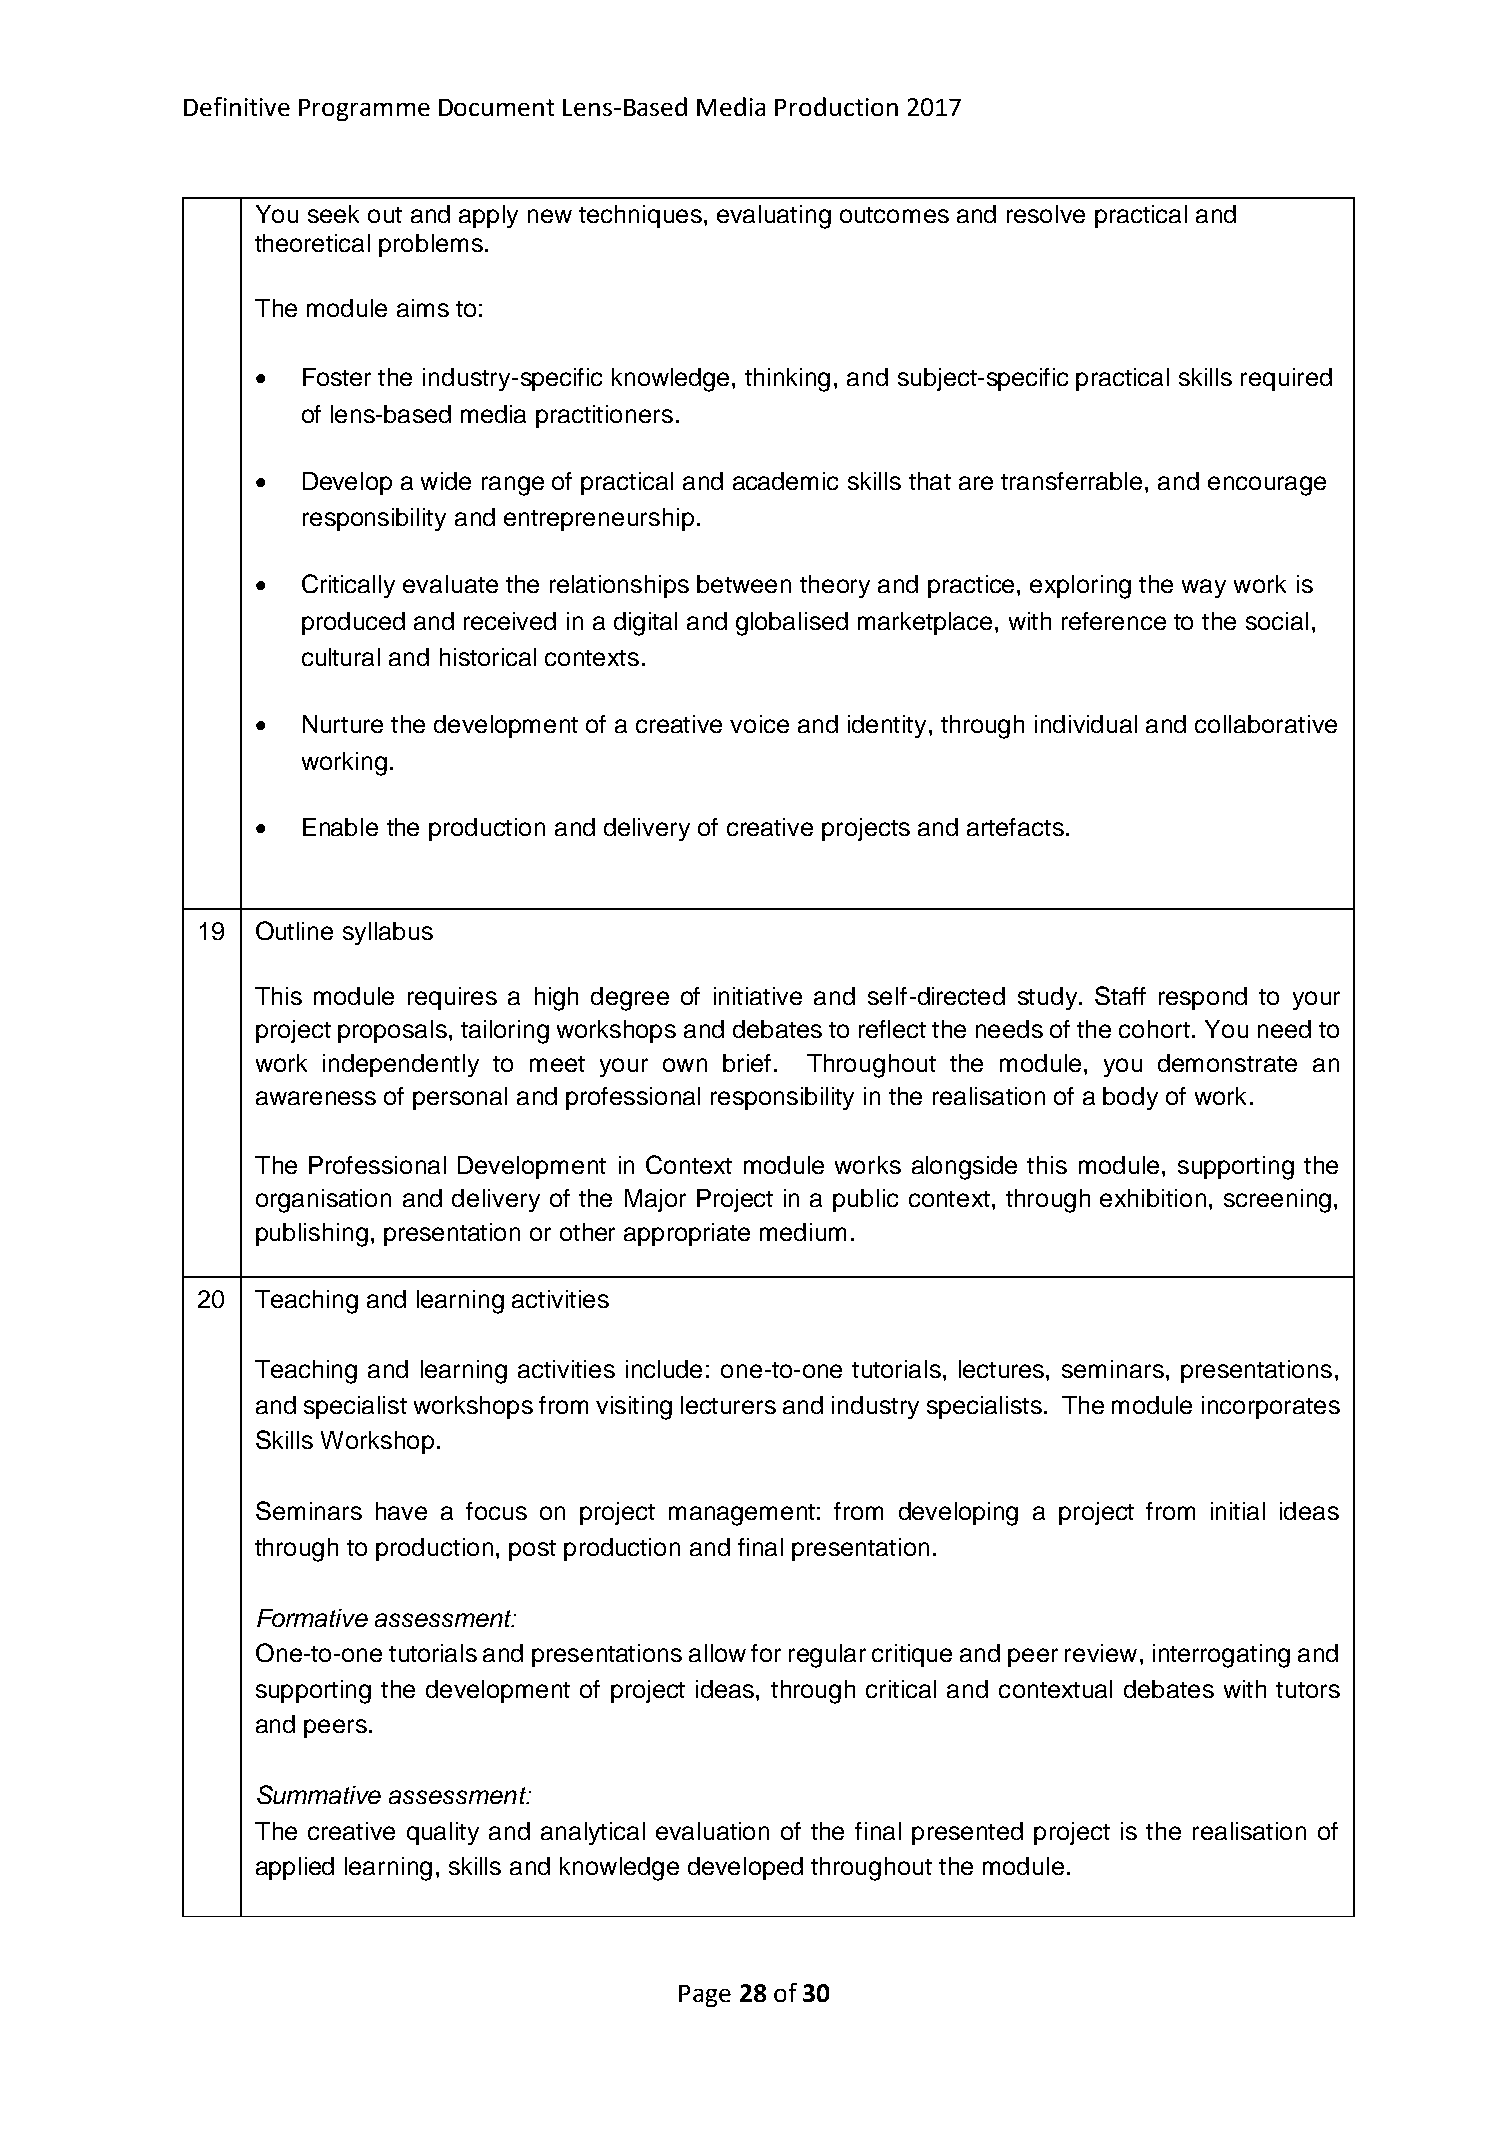  I want to click on evaluating, so click(774, 217).
